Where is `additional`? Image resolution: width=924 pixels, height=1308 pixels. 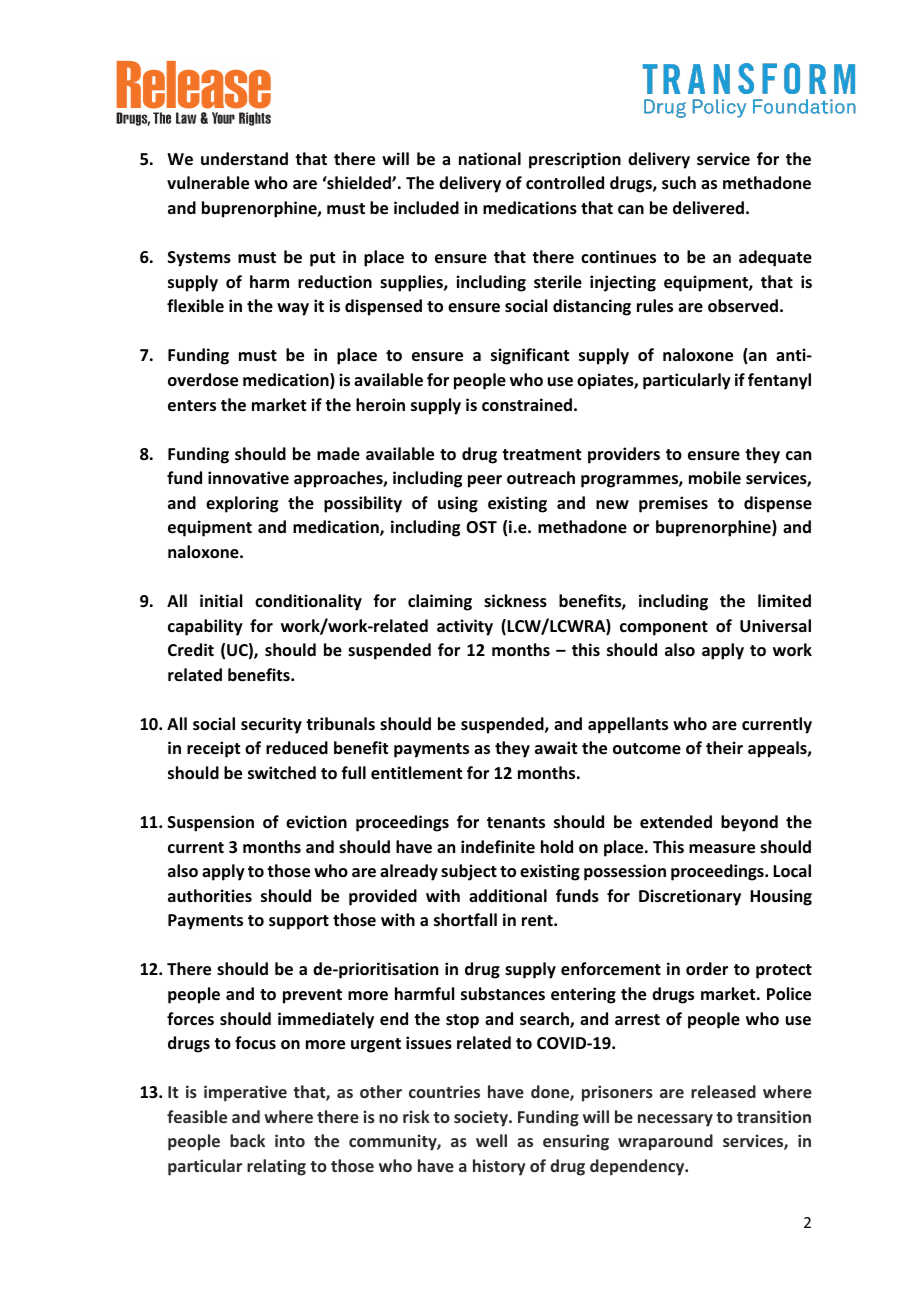 additional is located at coordinates (508, 896).
